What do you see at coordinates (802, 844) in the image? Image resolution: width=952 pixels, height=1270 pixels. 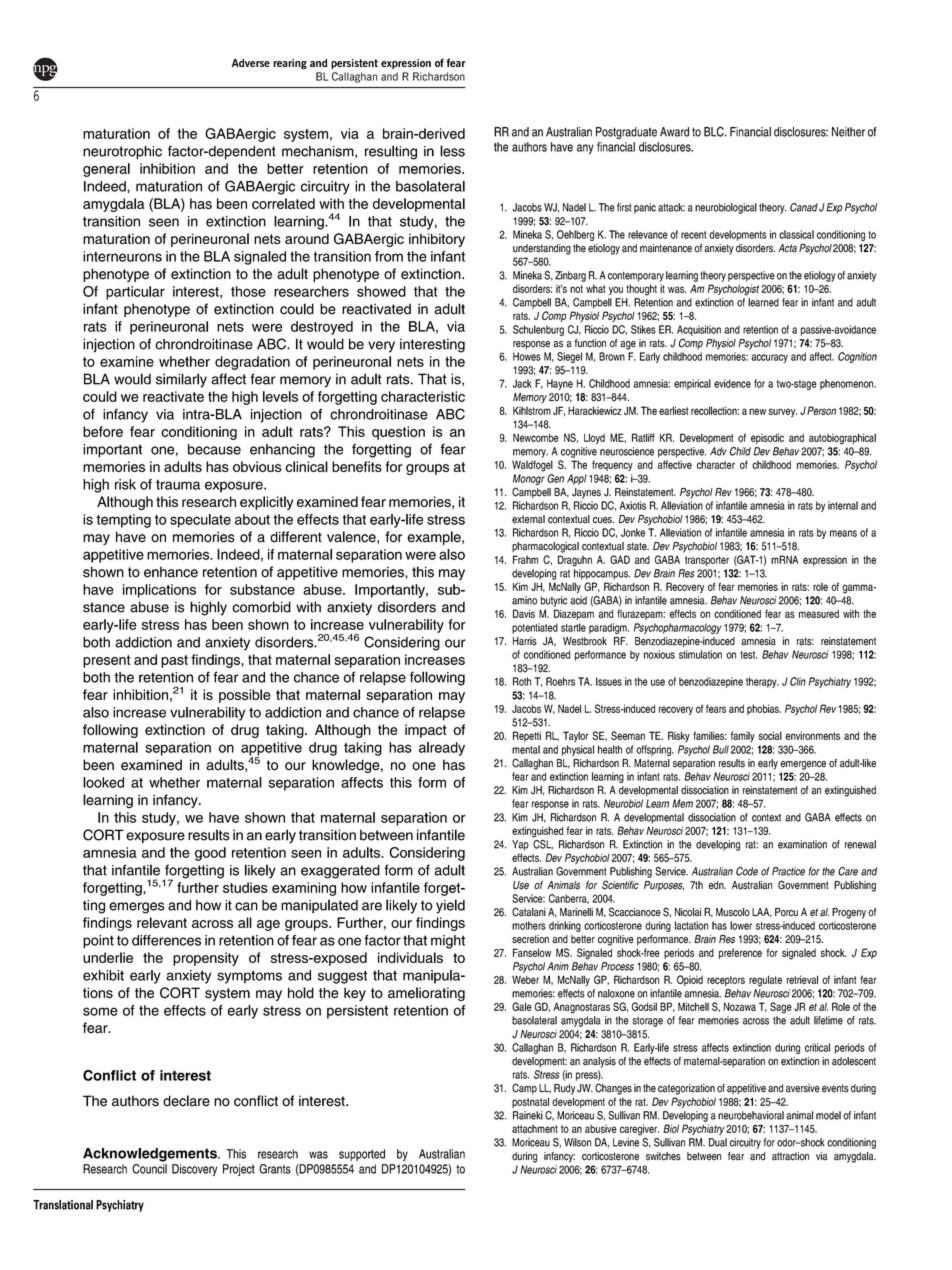 I see `examination` at bounding box center [802, 844].
